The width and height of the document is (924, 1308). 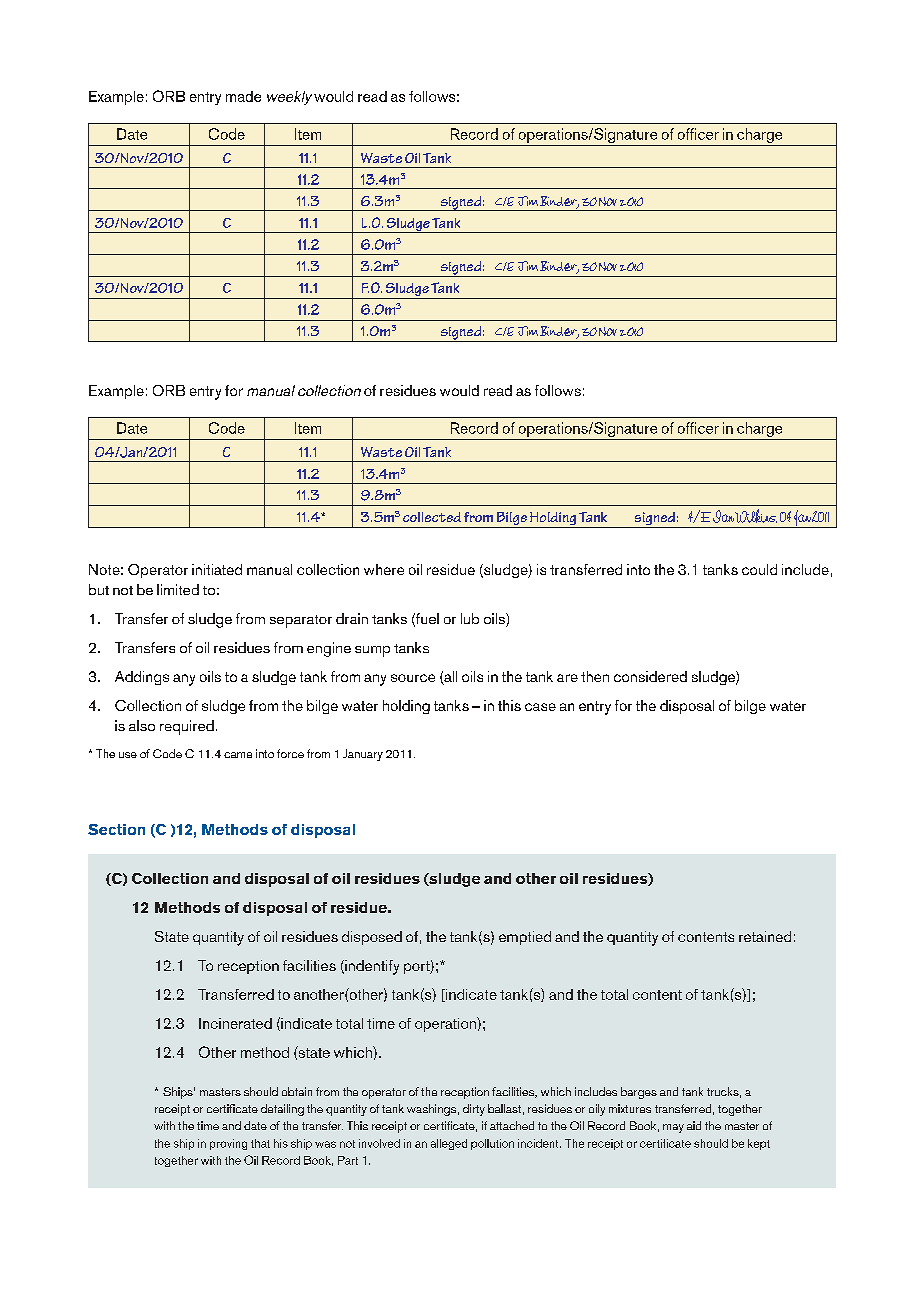 I want to click on proving, so click(x=228, y=1144).
